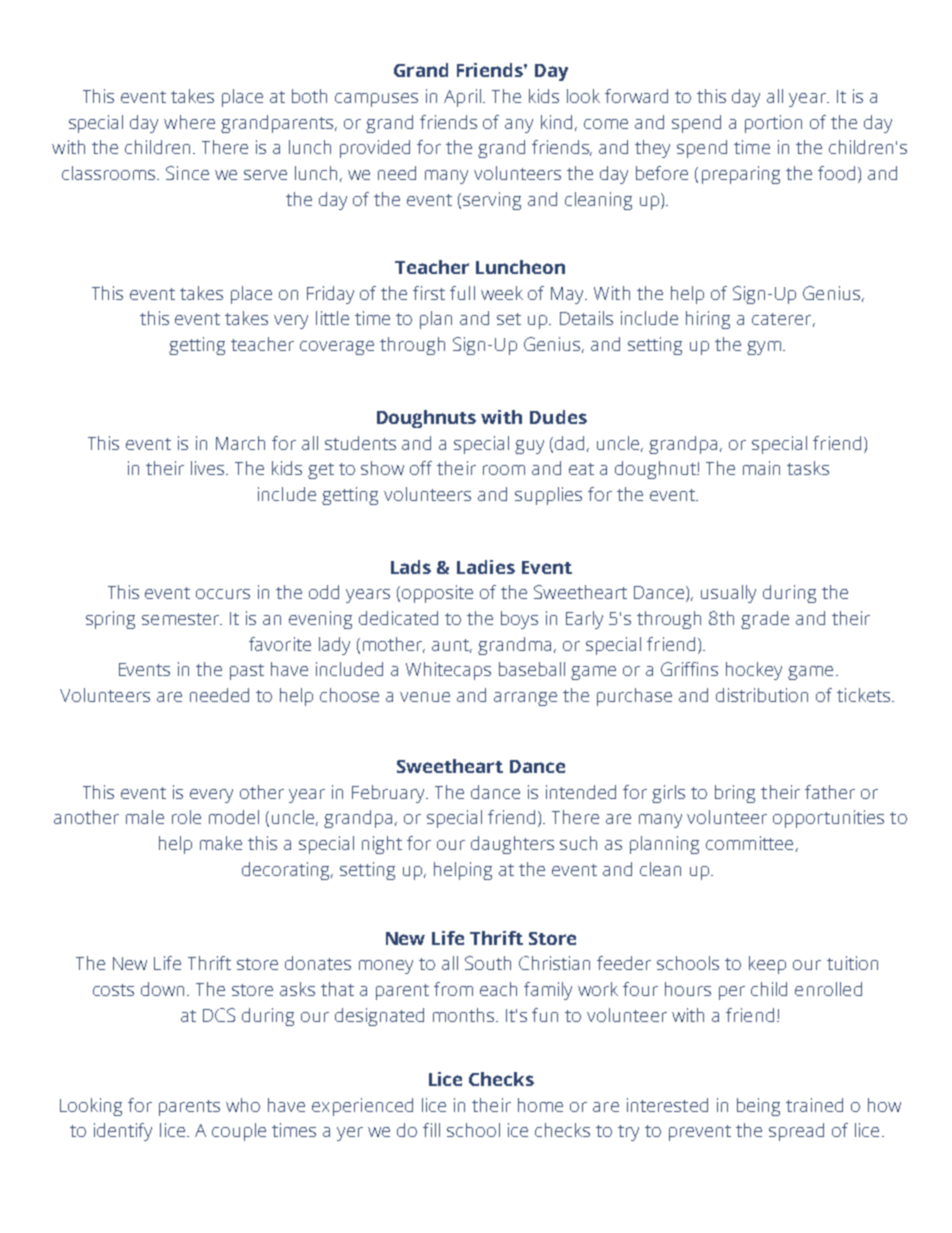  What do you see at coordinates (209, 468) in the page?
I see `lives` at bounding box center [209, 468].
